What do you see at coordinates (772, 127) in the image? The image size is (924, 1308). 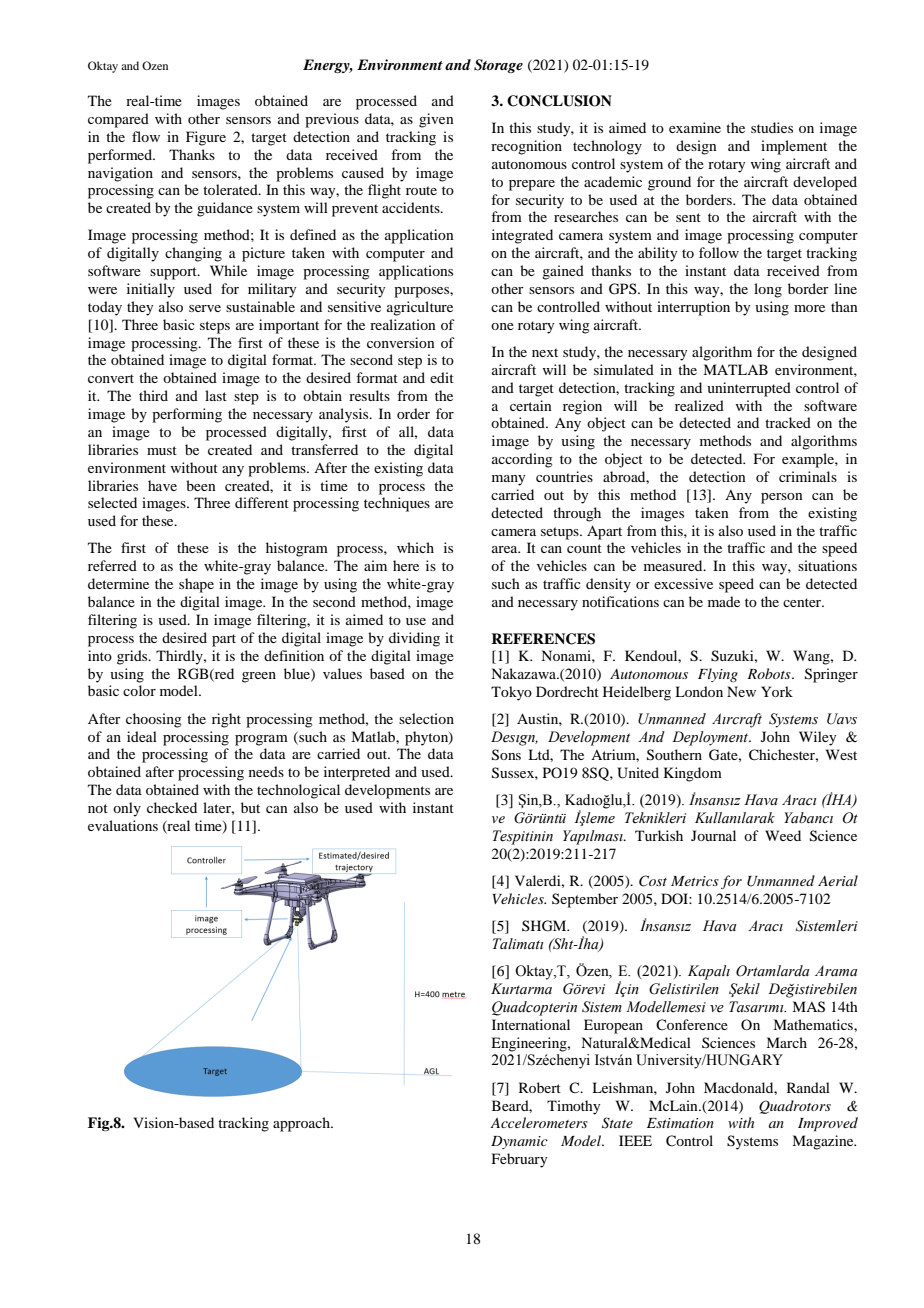 I see `studies` at bounding box center [772, 127].
